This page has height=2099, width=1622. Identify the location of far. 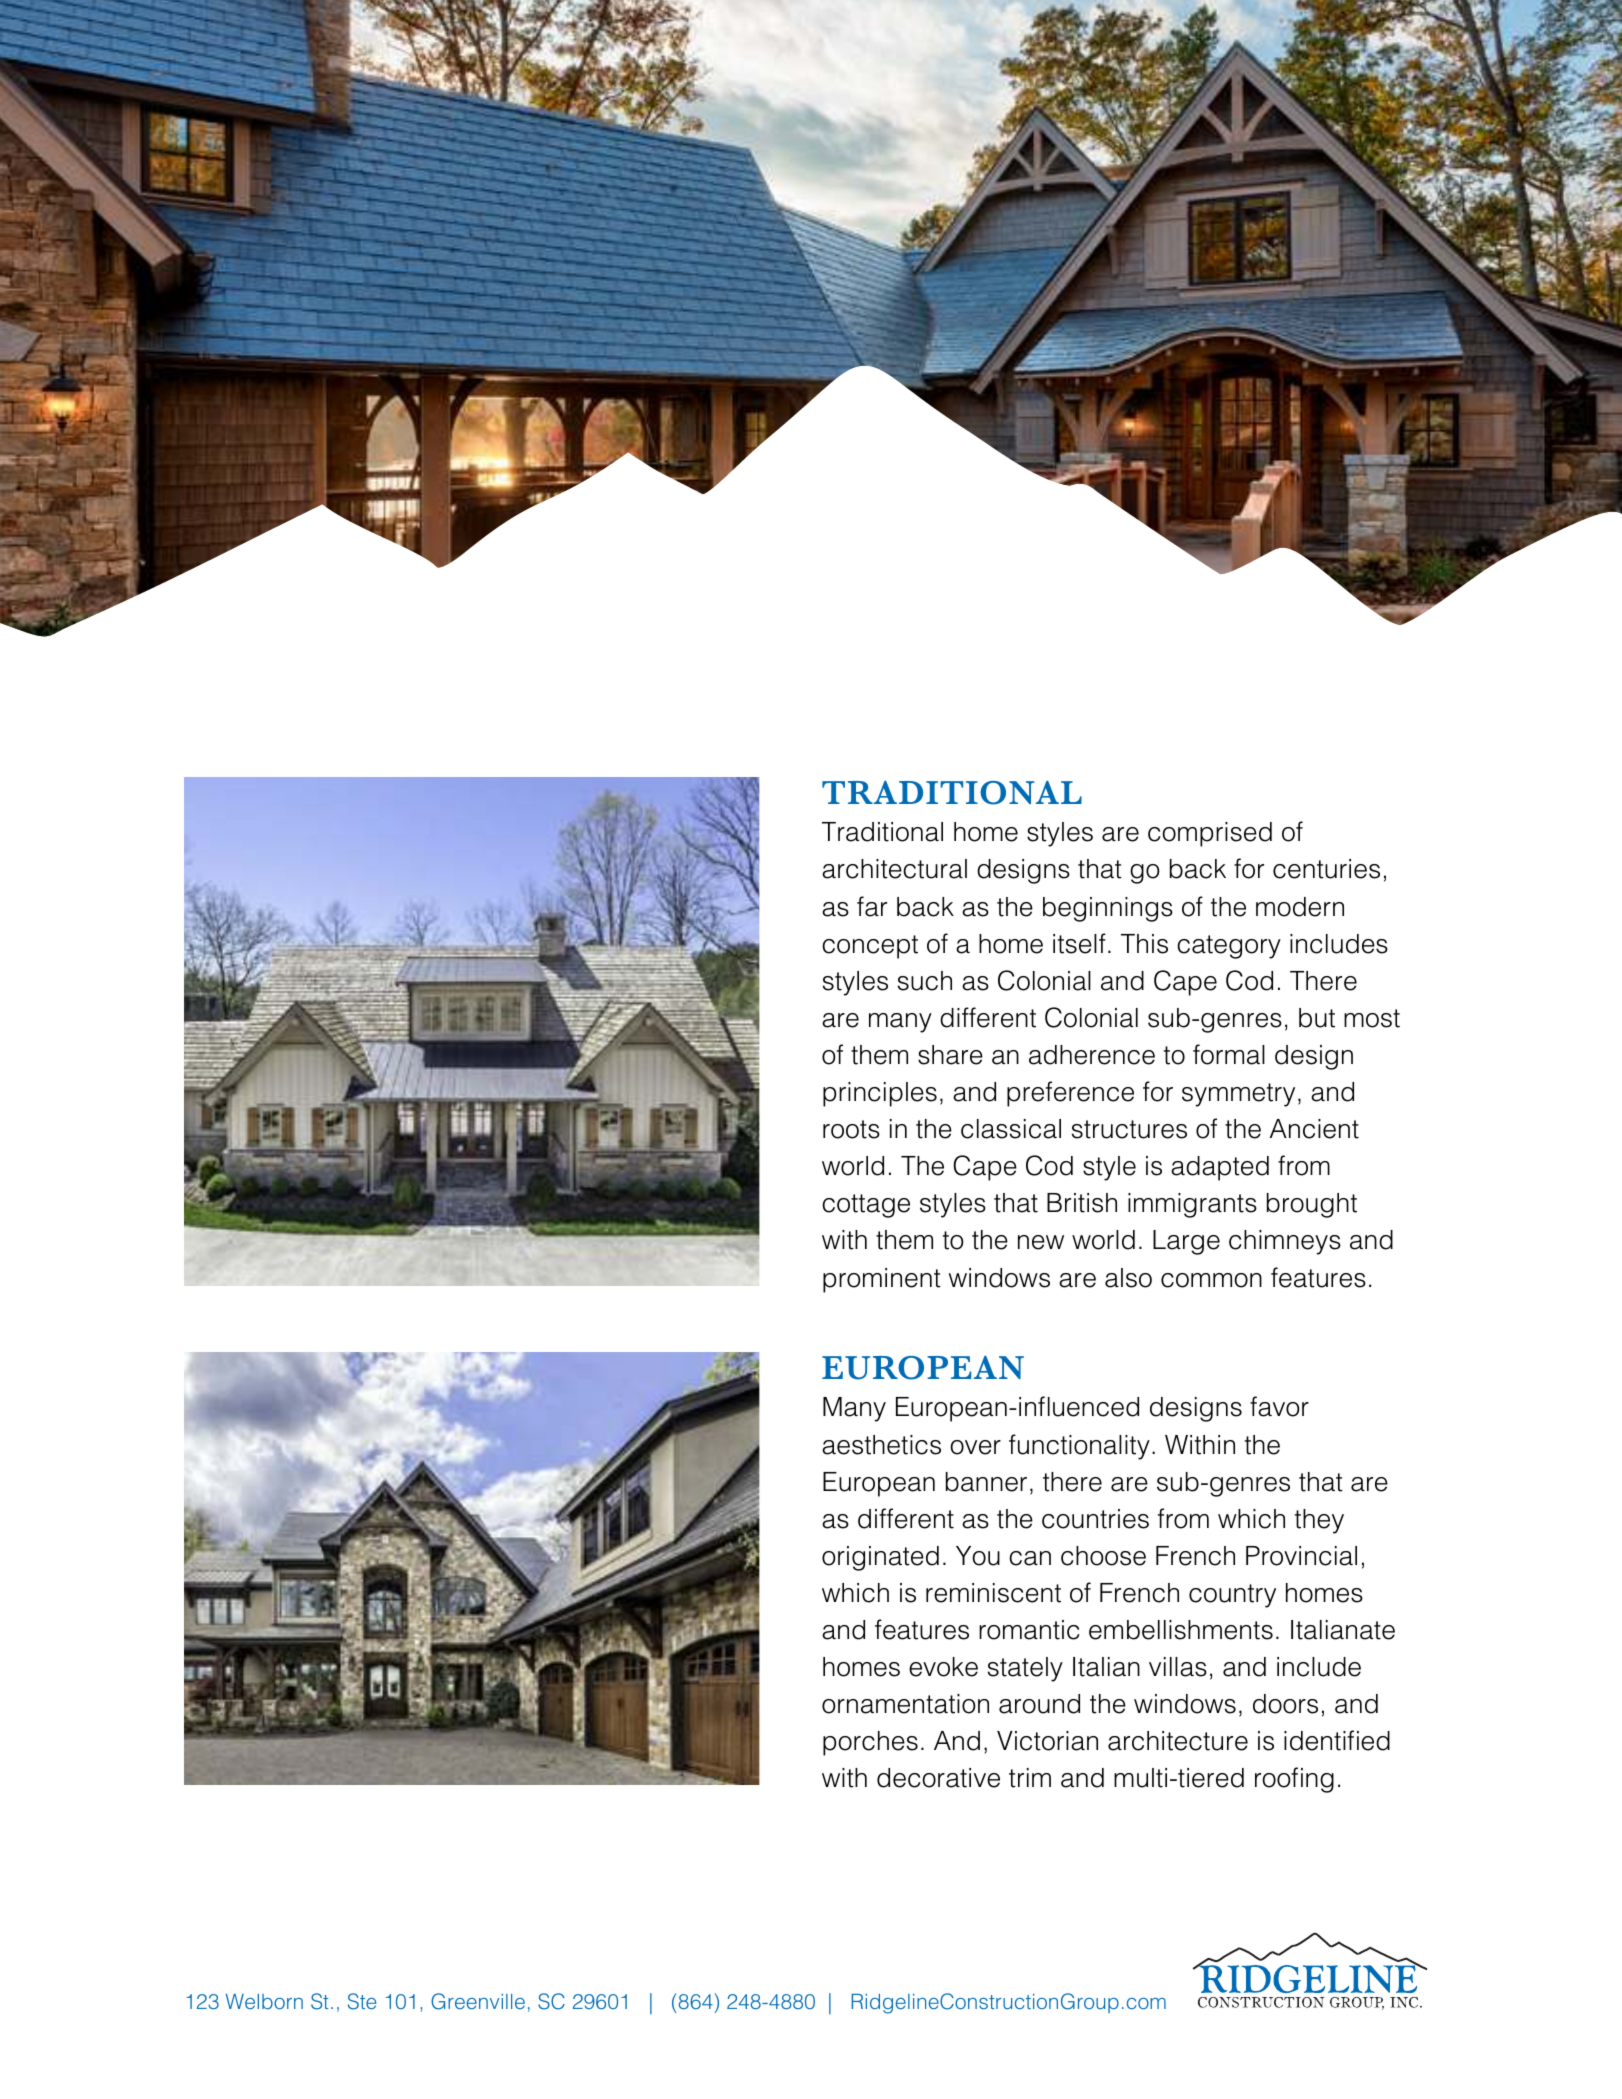
(872, 906).
